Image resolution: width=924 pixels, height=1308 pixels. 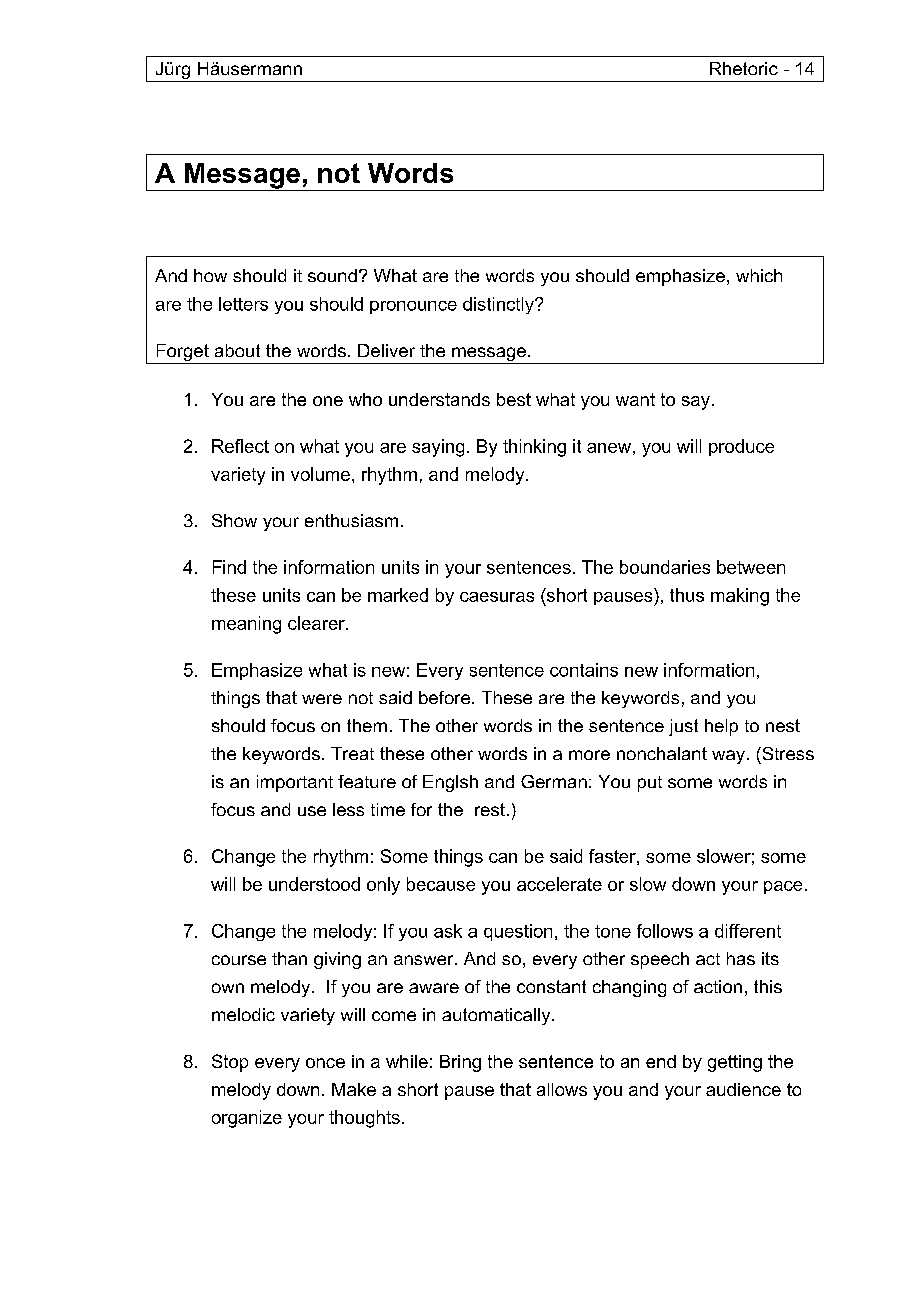 What do you see at coordinates (740, 597) in the screenshot?
I see `making` at bounding box center [740, 597].
